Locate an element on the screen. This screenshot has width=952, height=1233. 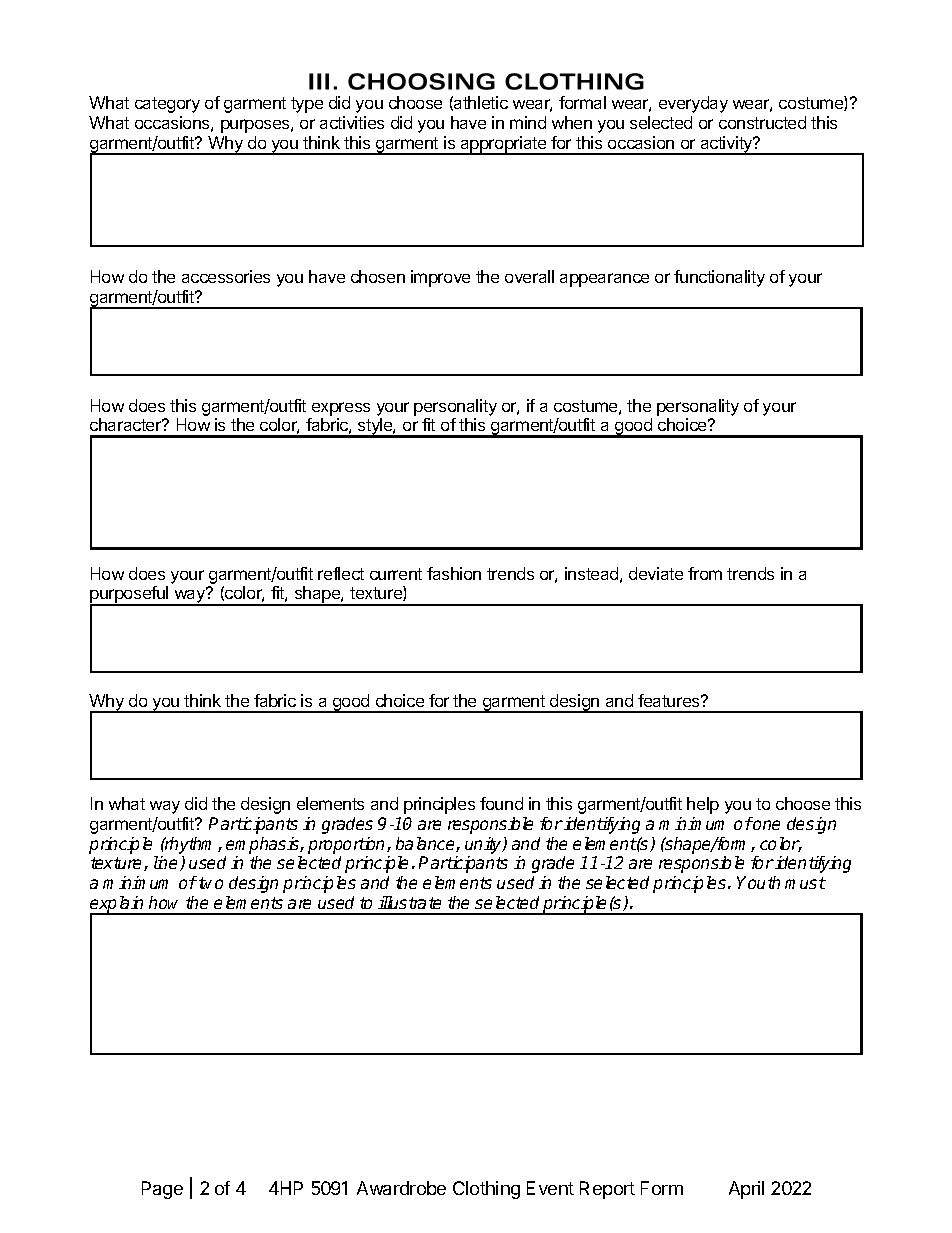
line is located at coordinates (167, 863).
